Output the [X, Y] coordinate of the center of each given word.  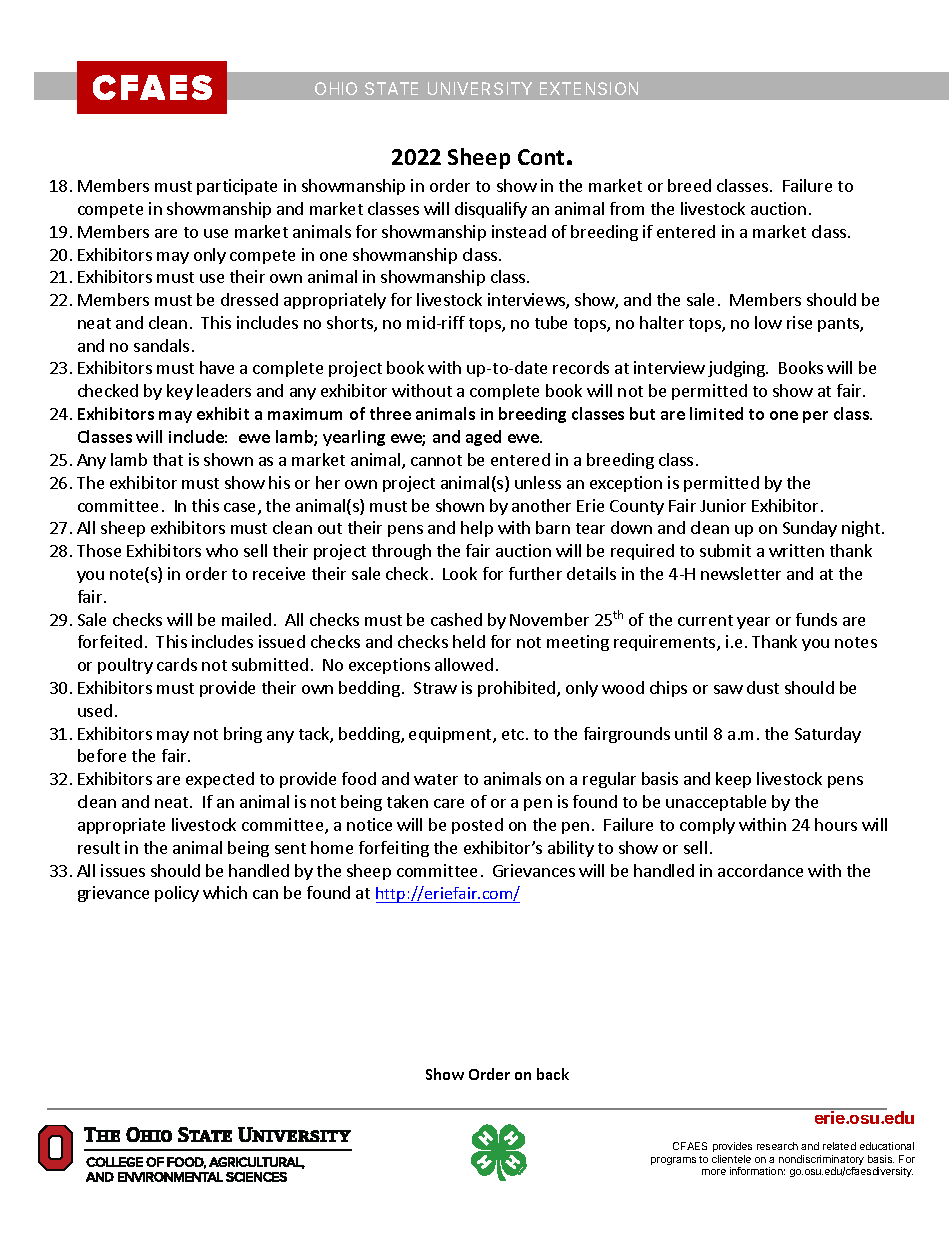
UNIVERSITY [480, 88]
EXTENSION [589, 88]
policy [177, 894]
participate [237, 187]
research [777, 1146]
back [553, 1074]
